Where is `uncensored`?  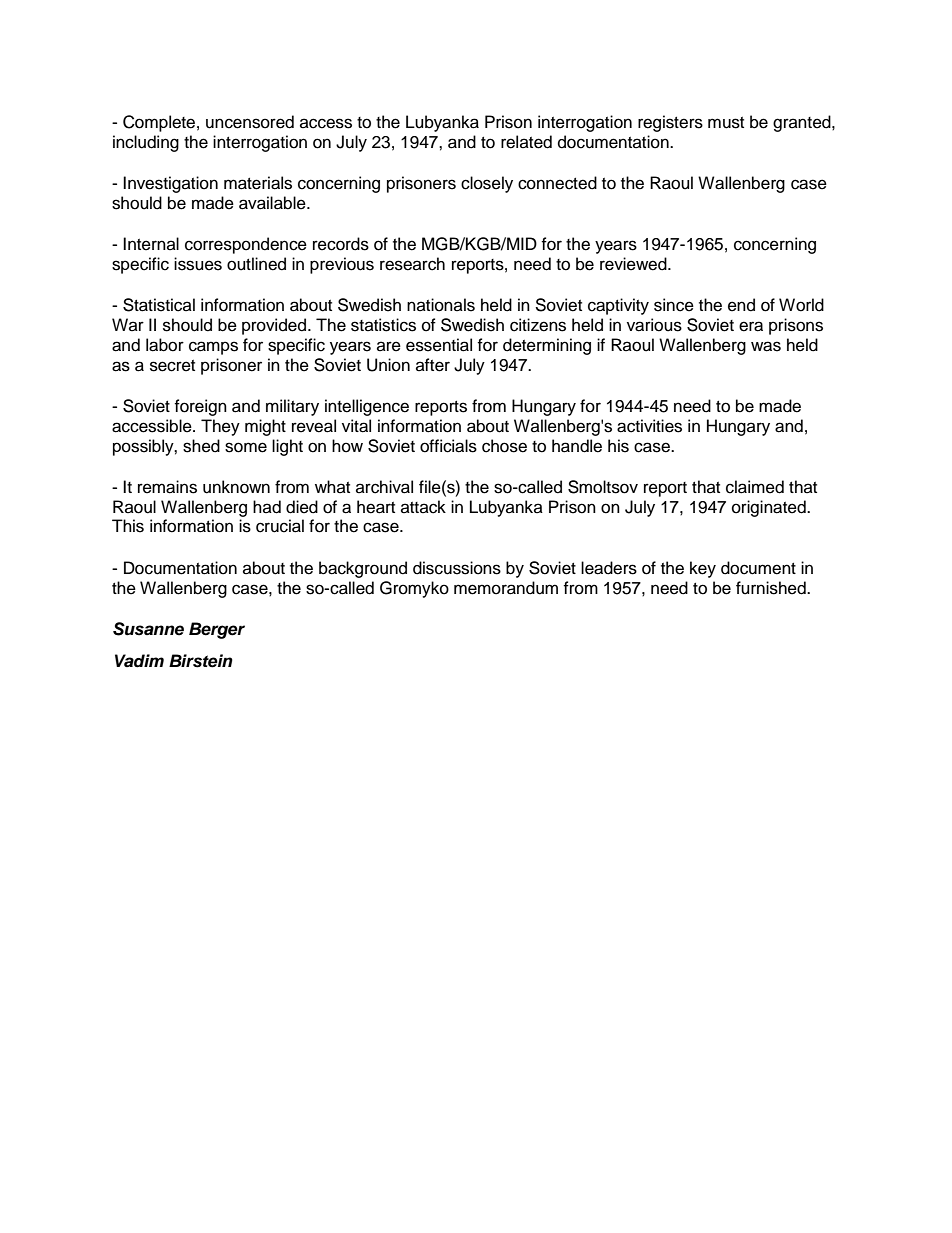
uncensored is located at coordinates (250, 122).
